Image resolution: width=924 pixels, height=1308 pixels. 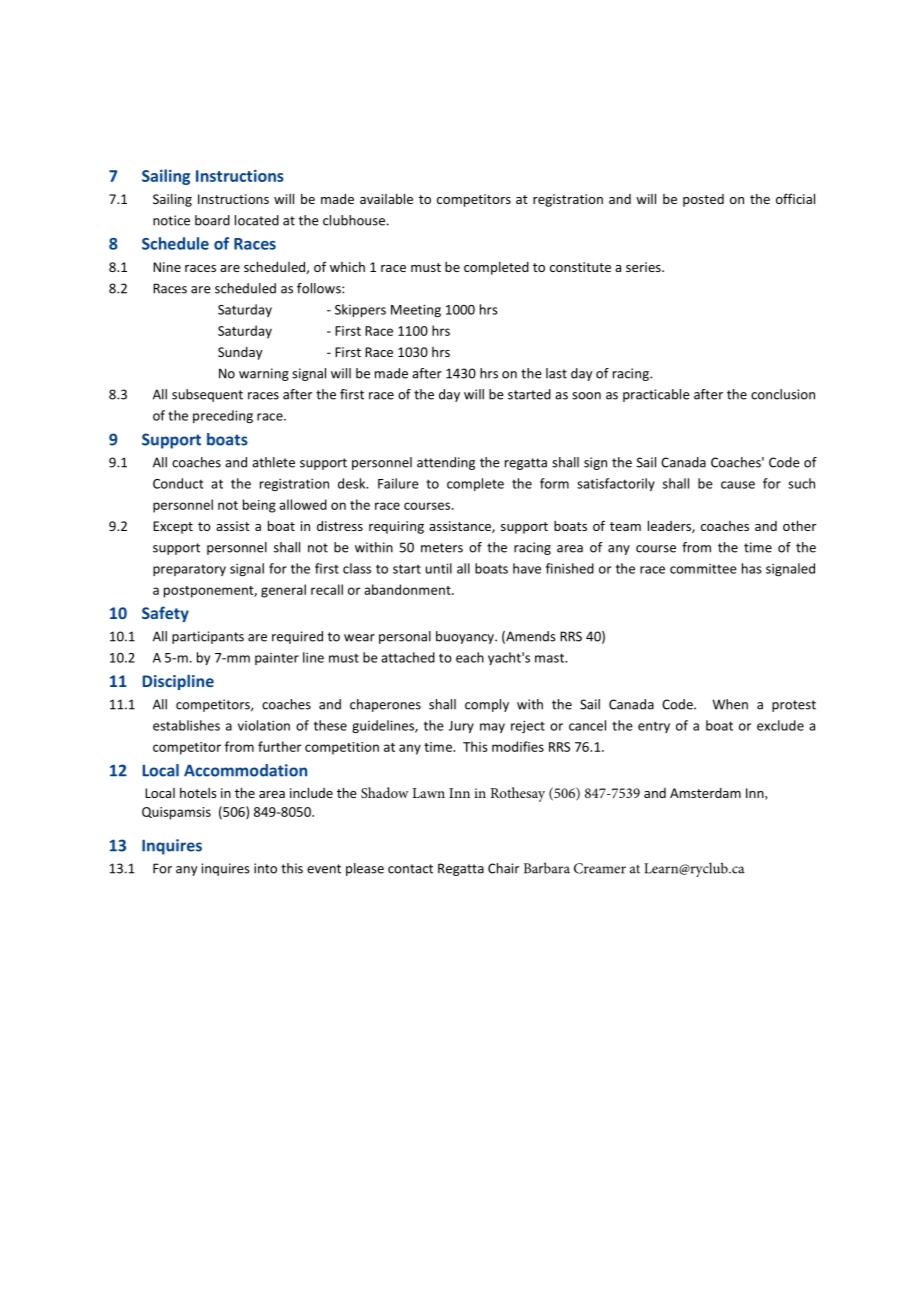 What do you see at coordinates (265, 868) in the screenshot?
I see `into` at bounding box center [265, 868].
